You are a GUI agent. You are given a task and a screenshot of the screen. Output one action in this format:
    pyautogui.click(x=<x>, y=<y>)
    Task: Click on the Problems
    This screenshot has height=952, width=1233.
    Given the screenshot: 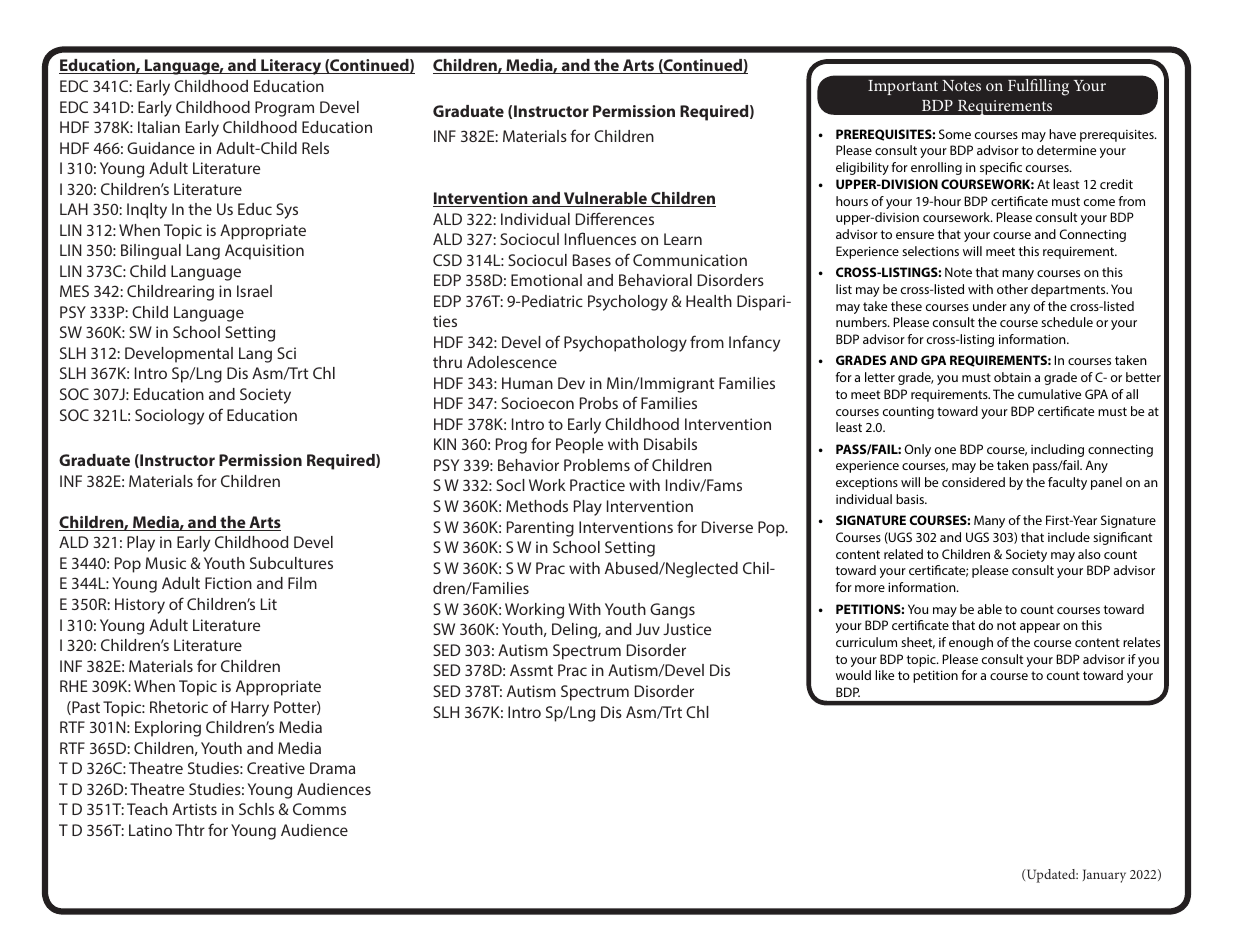 What is the action you would take?
    pyautogui.click(x=597, y=465)
